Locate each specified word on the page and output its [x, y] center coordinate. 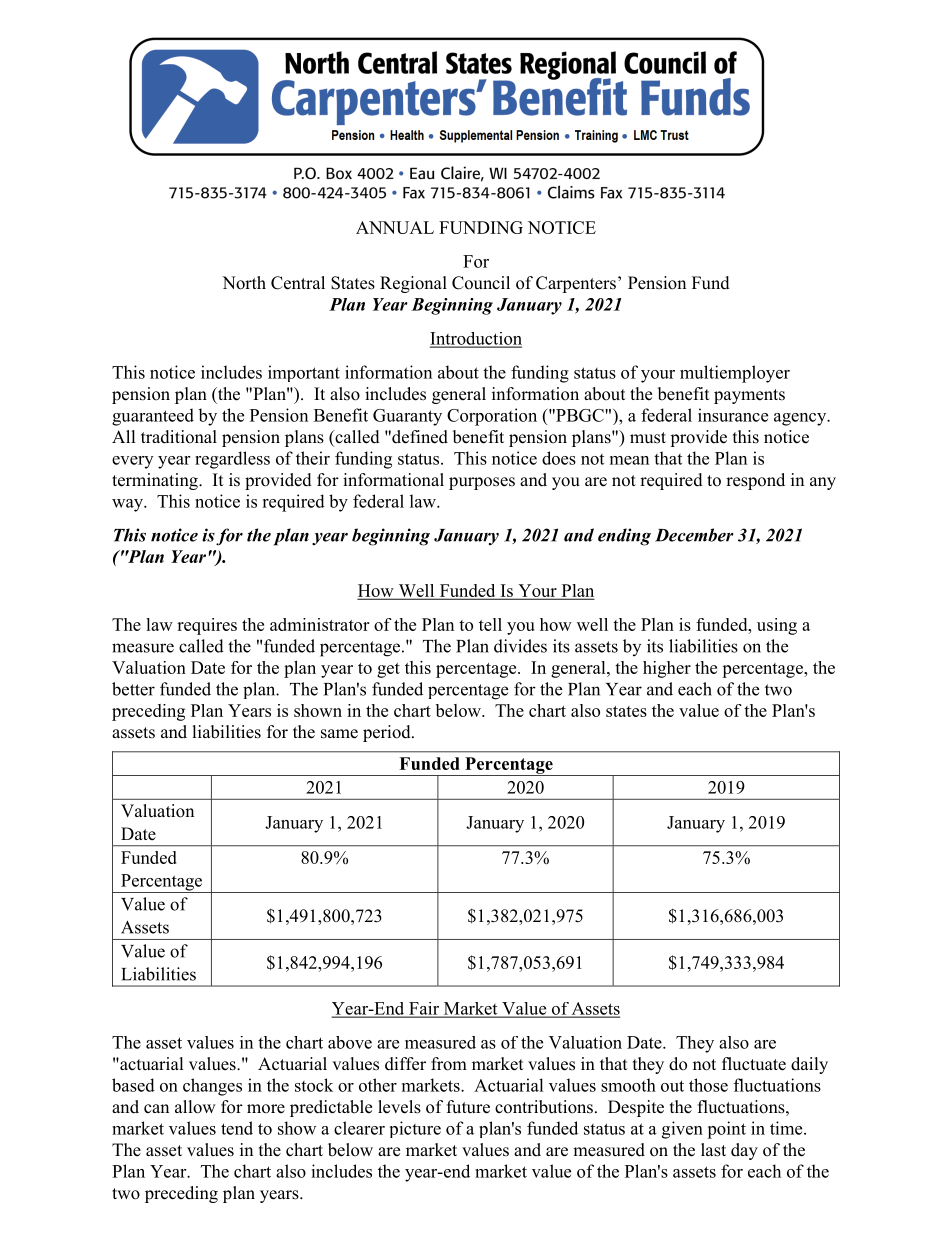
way [128, 505]
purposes [482, 483]
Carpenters [576, 284]
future [468, 1107]
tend [237, 1128]
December [694, 535]
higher [667, 669]
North [244, 283]
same [339, 734]
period [388, 733]
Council [481, 283]
